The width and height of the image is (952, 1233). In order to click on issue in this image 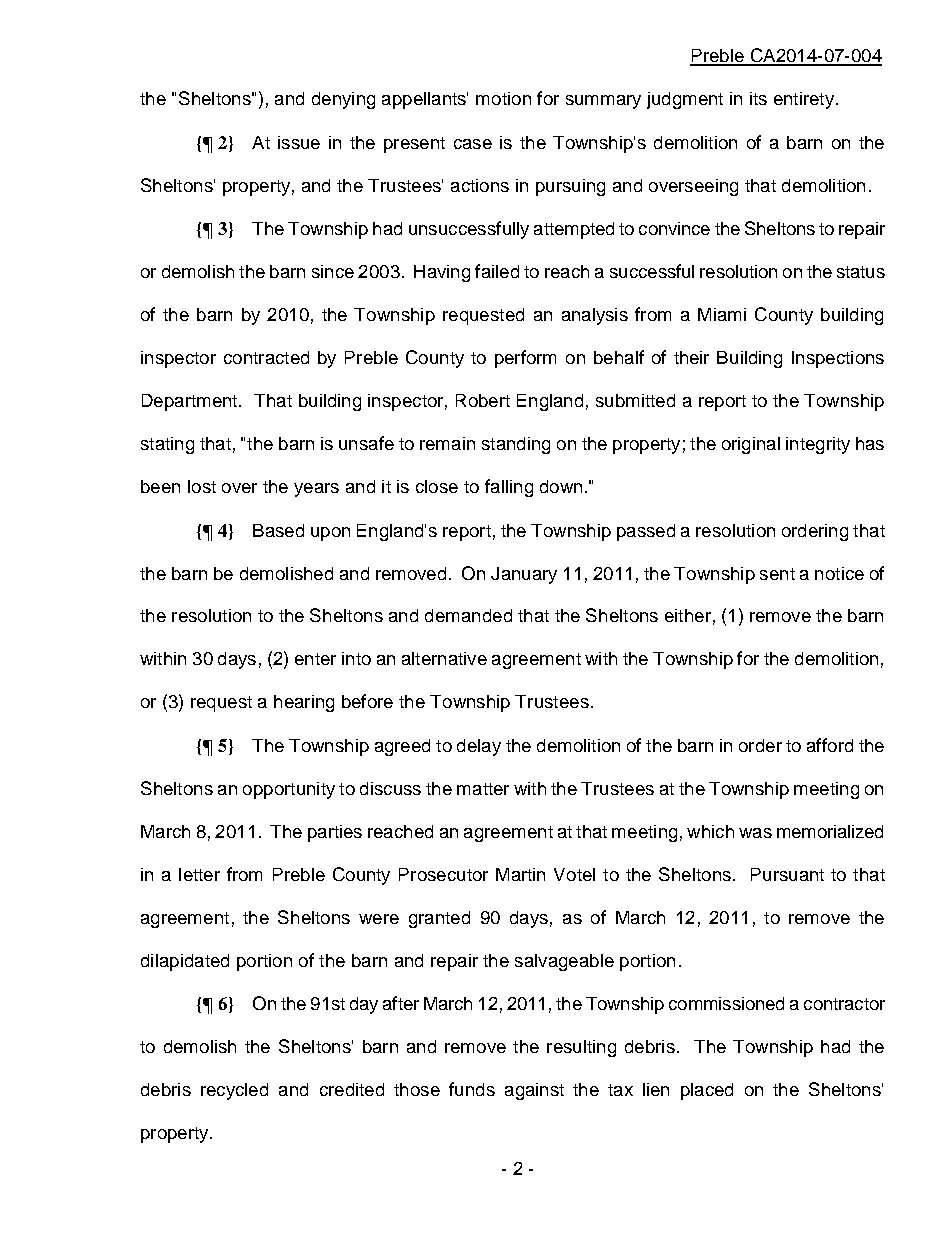, I will do `click(299, 142)`.
